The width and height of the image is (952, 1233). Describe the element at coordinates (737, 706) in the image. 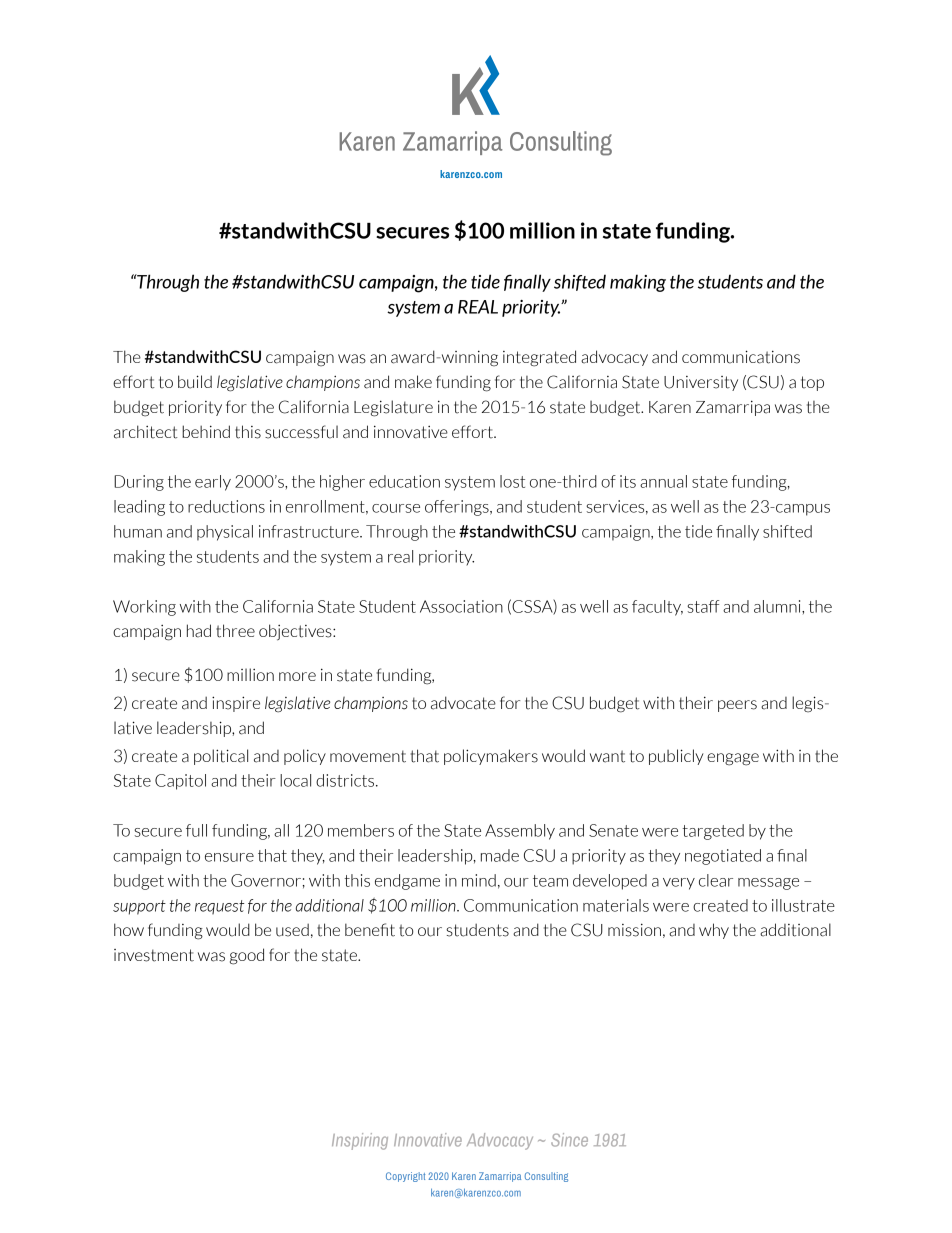

I see `peers` at that location.
